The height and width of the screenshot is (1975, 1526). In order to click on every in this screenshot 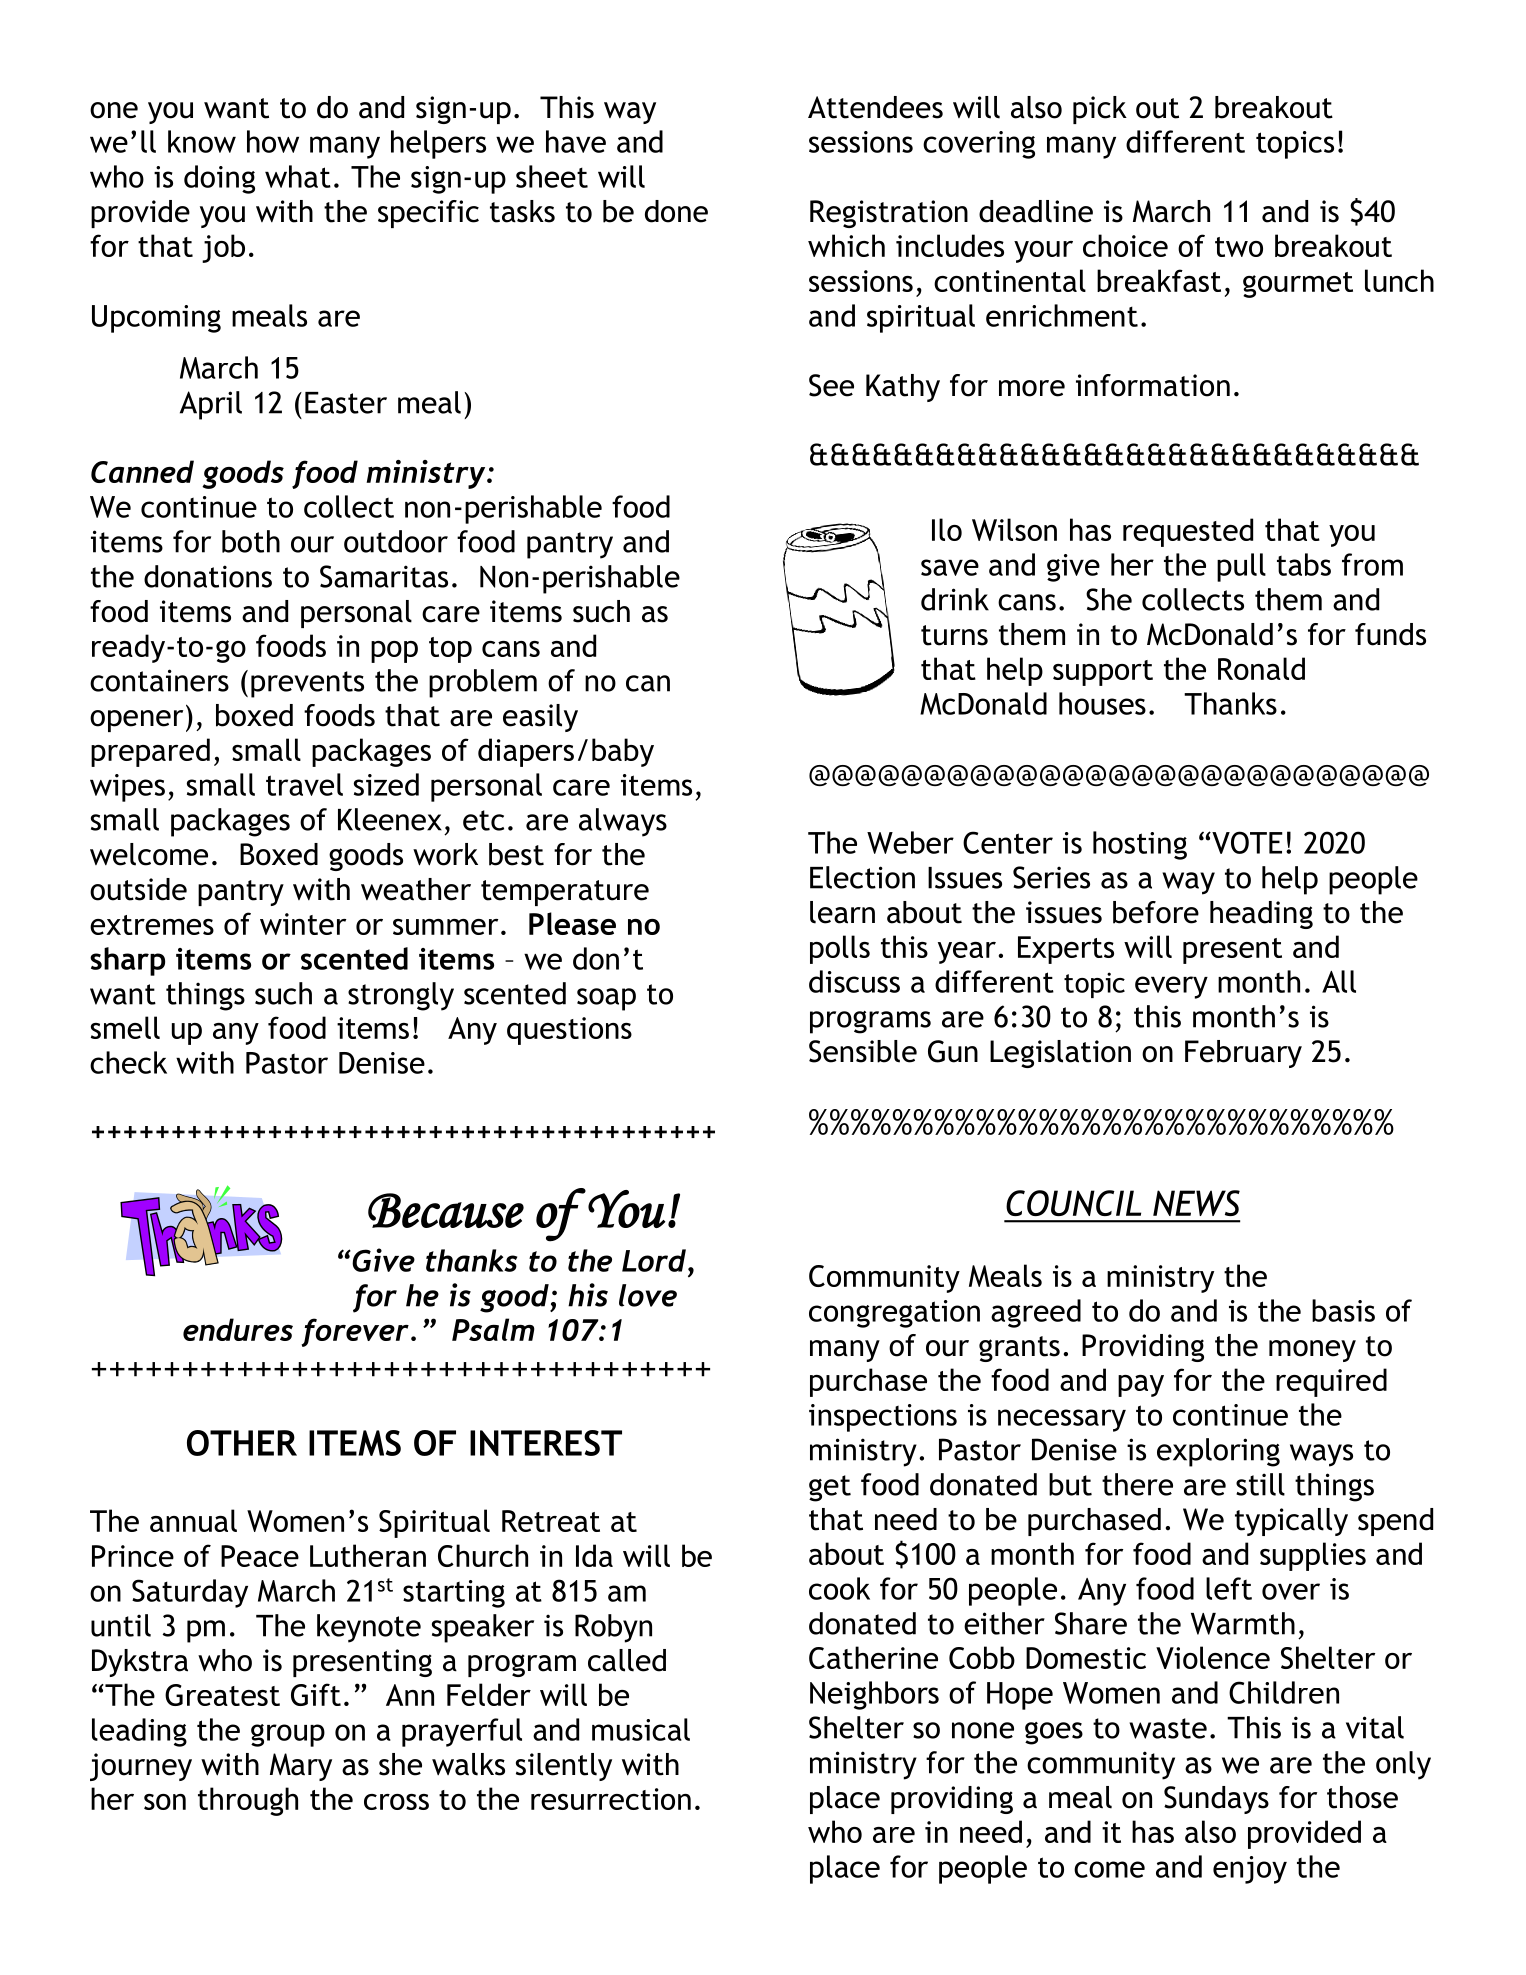, I will do `click(1171, 987)`.
